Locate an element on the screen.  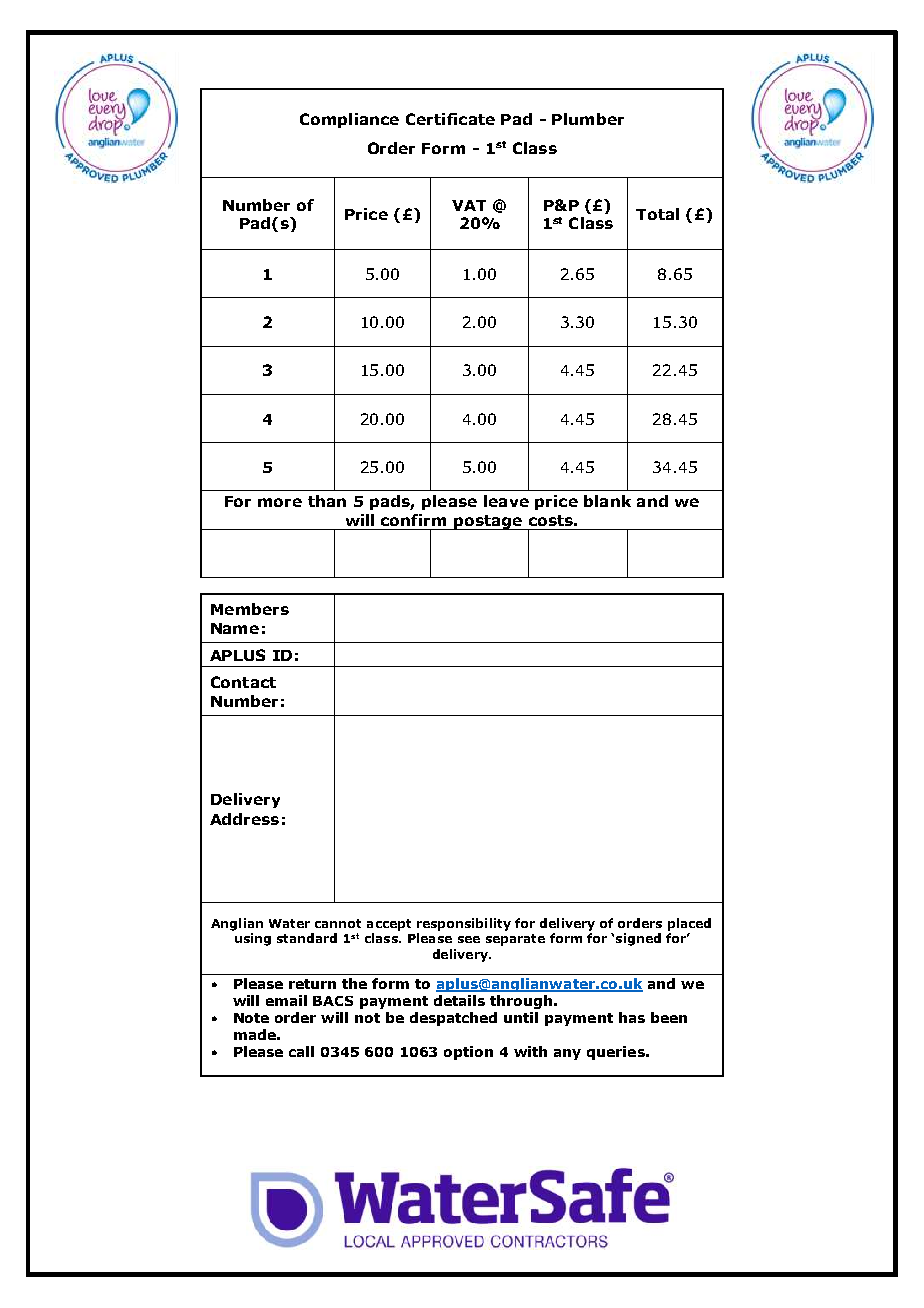
email is located at coordinates (286, 1000).
